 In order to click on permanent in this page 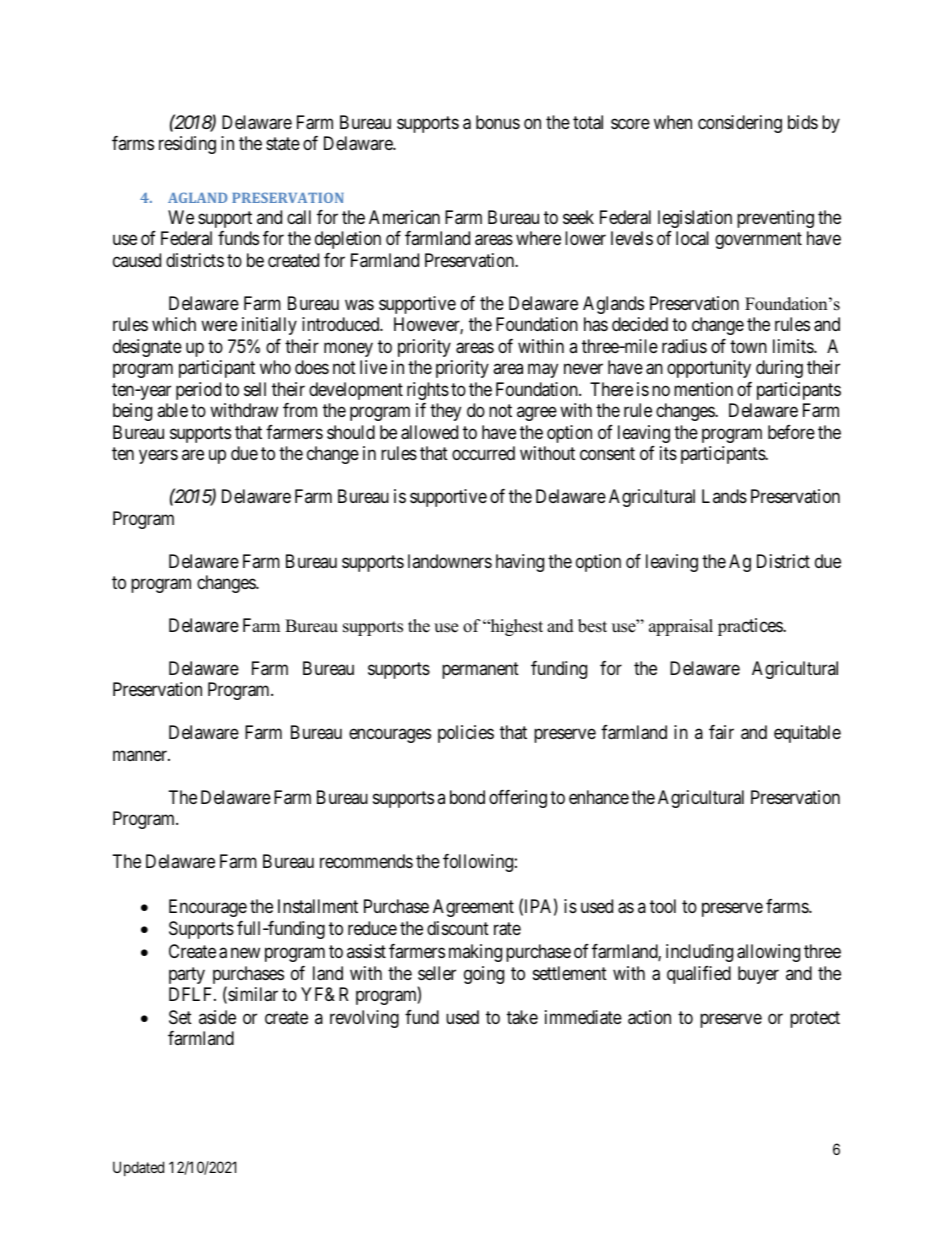, I will do `click(480, 670)`.
